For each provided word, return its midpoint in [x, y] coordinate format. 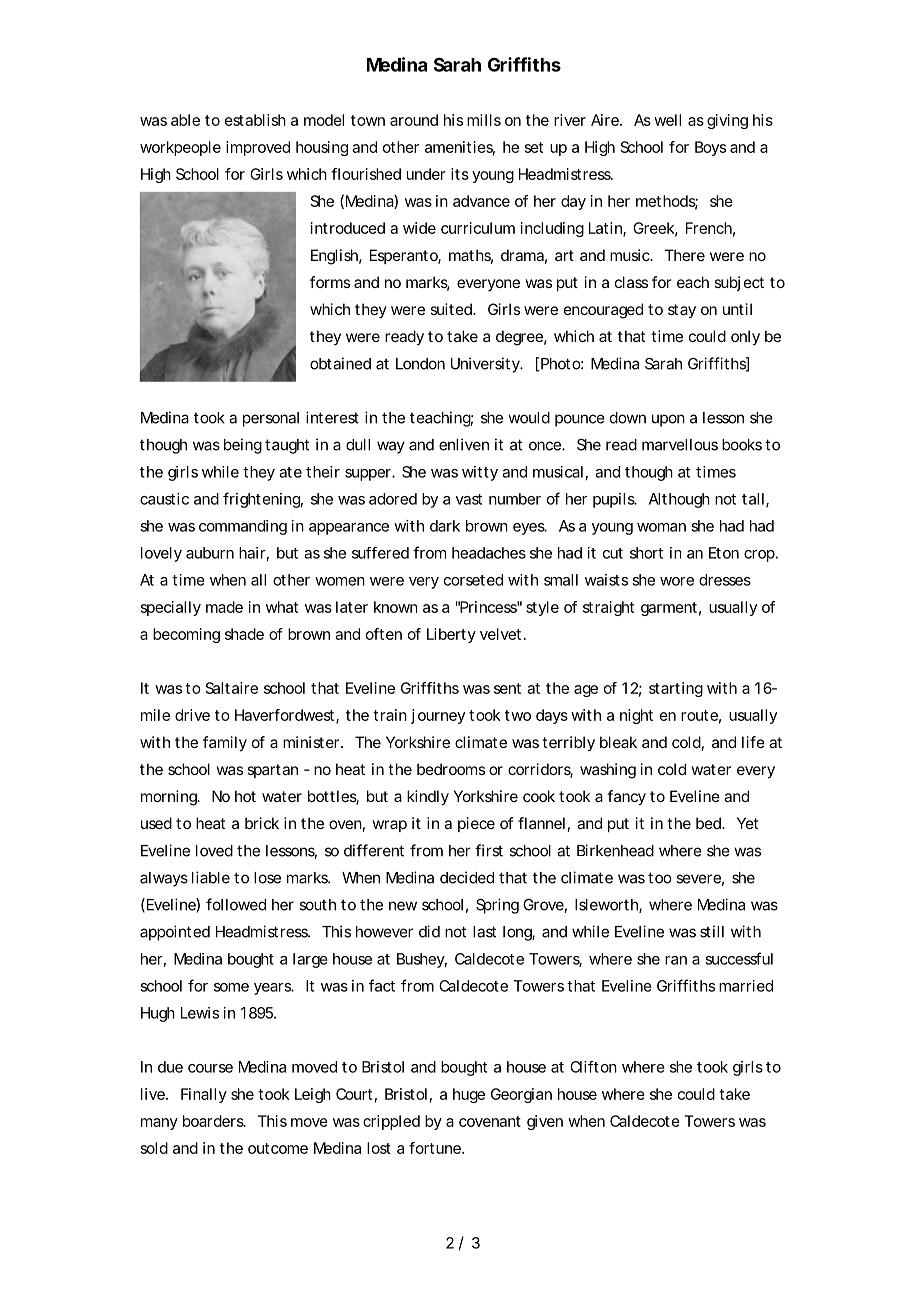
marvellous [680, 445]
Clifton [593, 1067]
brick [262, 823]
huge [469, 1095]
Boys [710, 148]
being [243, 446]
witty [480, 473]
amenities [460, 148]
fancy [626, 798]
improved [258, 148]
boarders [214, 1121]
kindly [428, 798]
